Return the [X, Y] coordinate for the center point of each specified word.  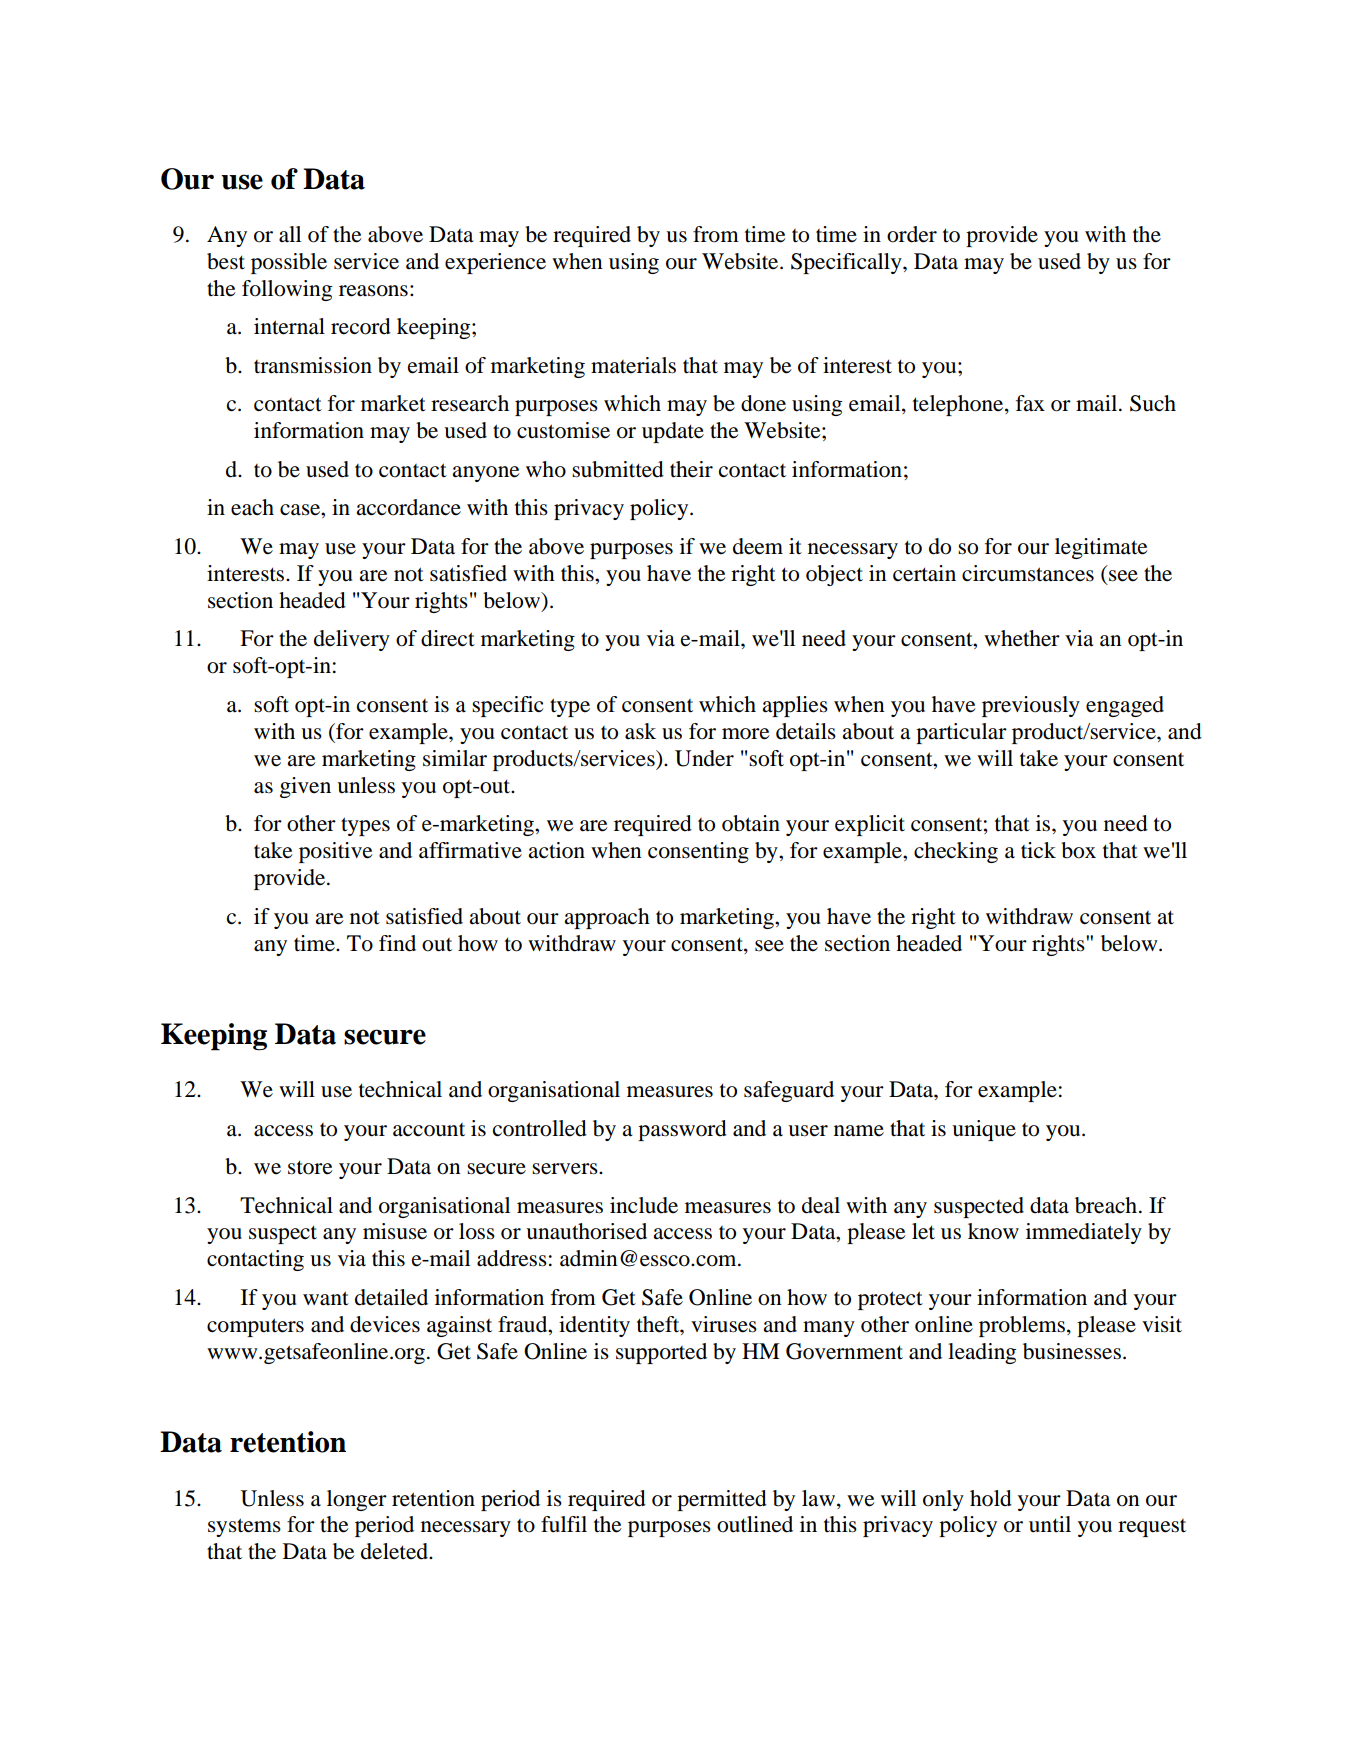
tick [1038, 850]
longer [357, 1500]
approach [607, 918]
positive [336, 852]
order [912, 234]
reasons [373, 291]
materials [633, 365]
